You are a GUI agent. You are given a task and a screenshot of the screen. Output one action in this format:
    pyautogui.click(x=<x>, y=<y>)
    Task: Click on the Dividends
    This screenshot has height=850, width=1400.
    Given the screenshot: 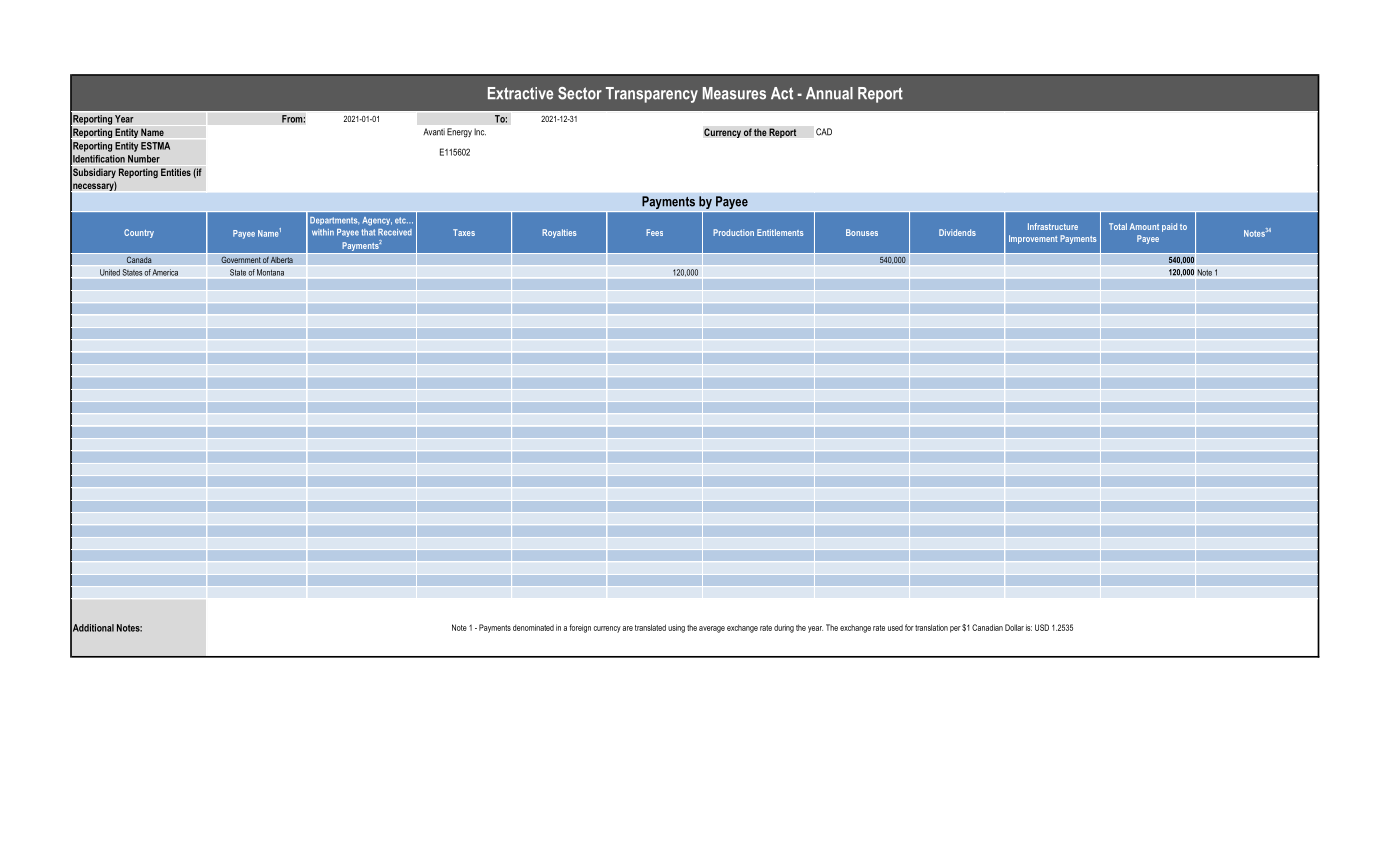 What is the action you would take?
    pyautogui.click(x=957, y=232)
